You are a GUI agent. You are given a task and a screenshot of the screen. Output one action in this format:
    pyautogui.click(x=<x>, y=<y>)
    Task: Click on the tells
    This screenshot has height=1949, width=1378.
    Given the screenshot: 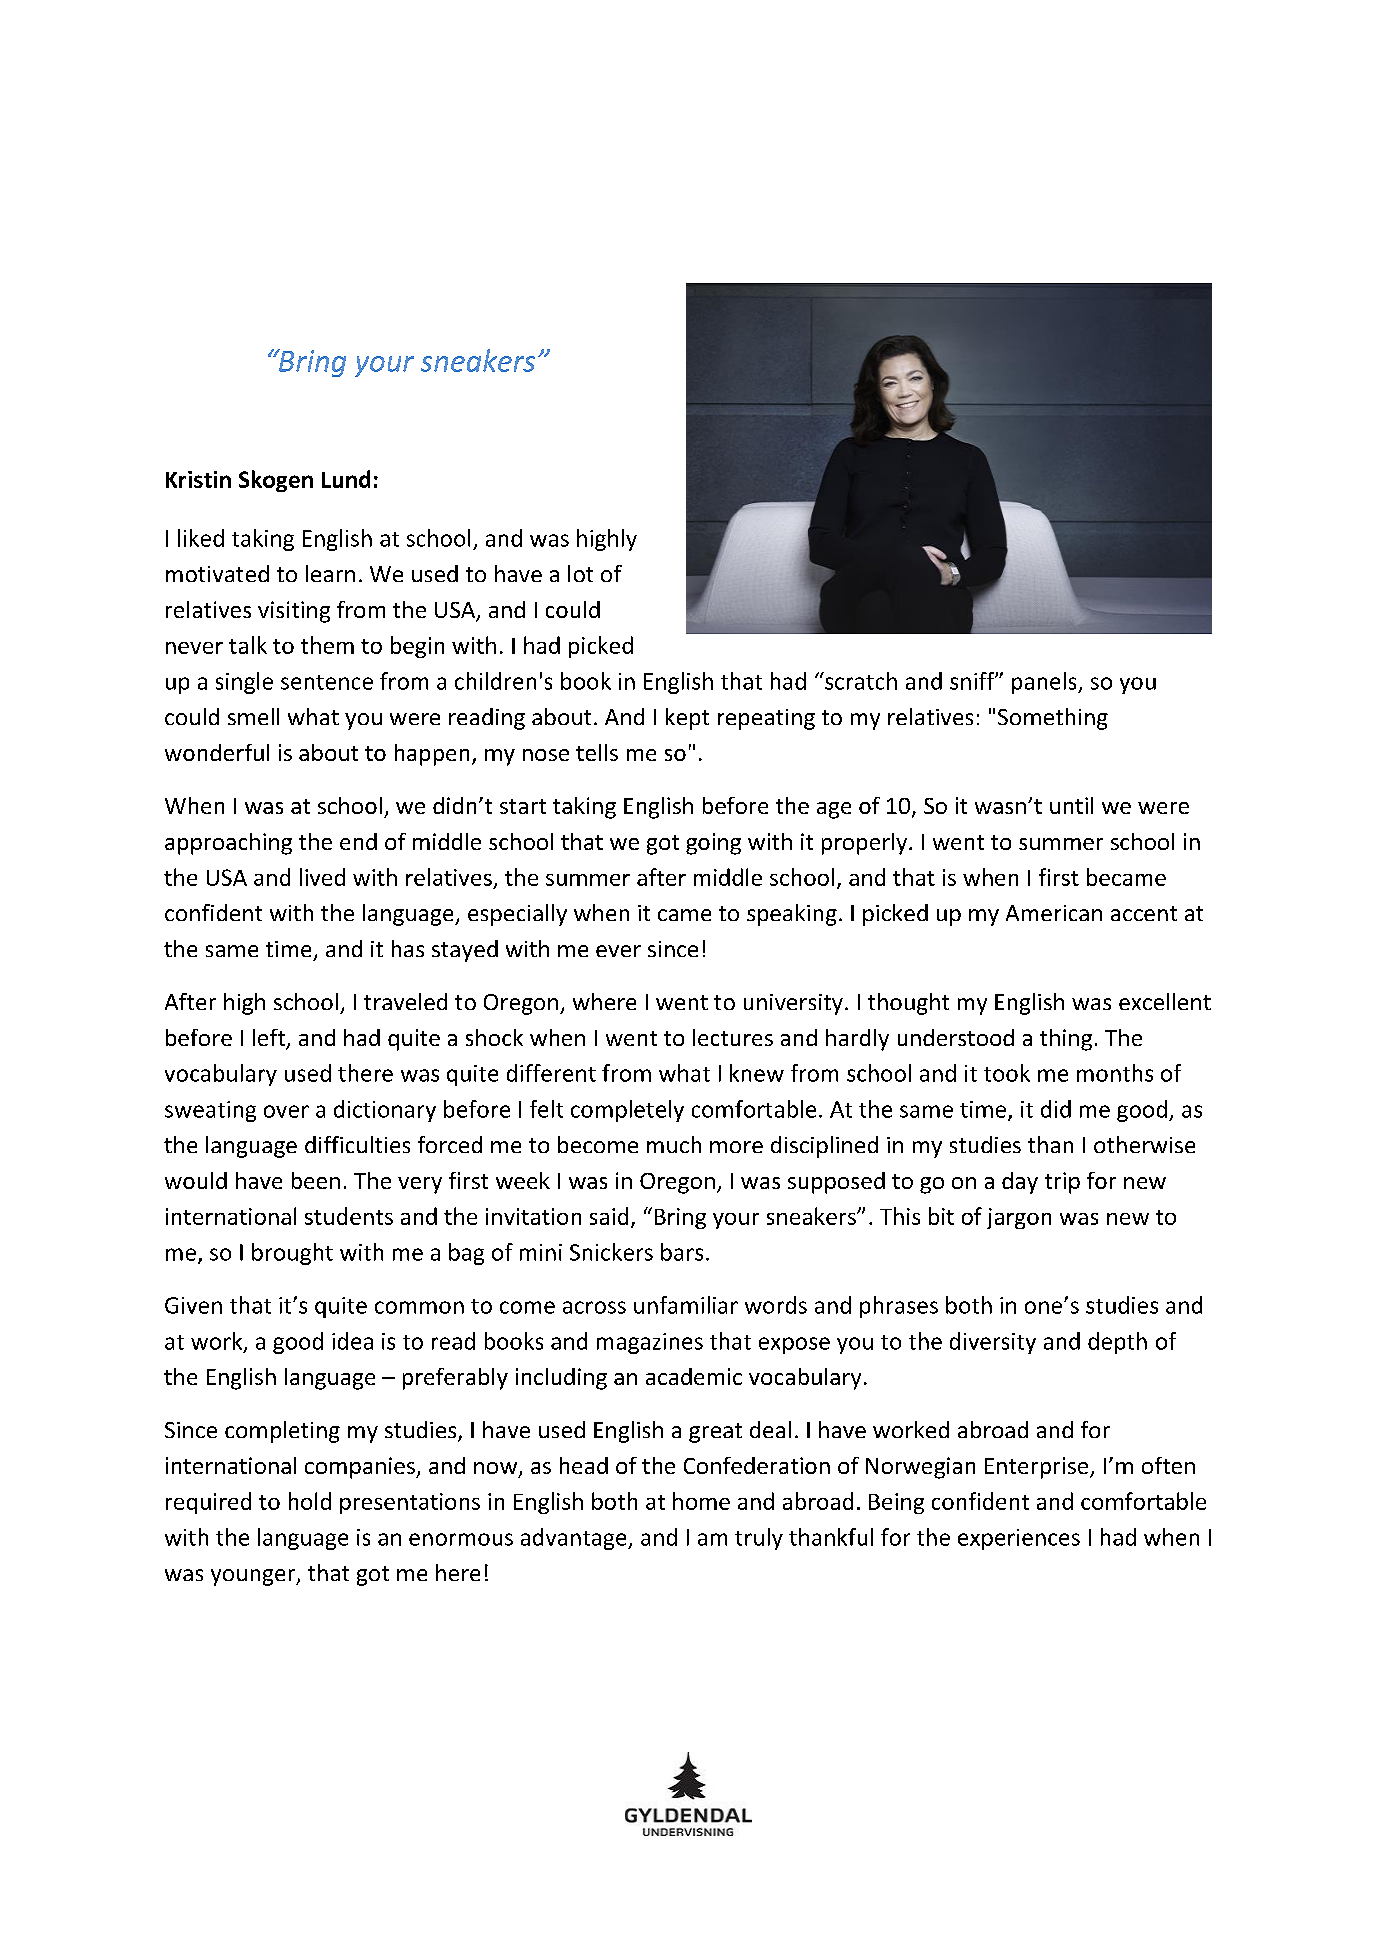 What is the action you would take?
    pyautogui.click(x=597, y=752)
